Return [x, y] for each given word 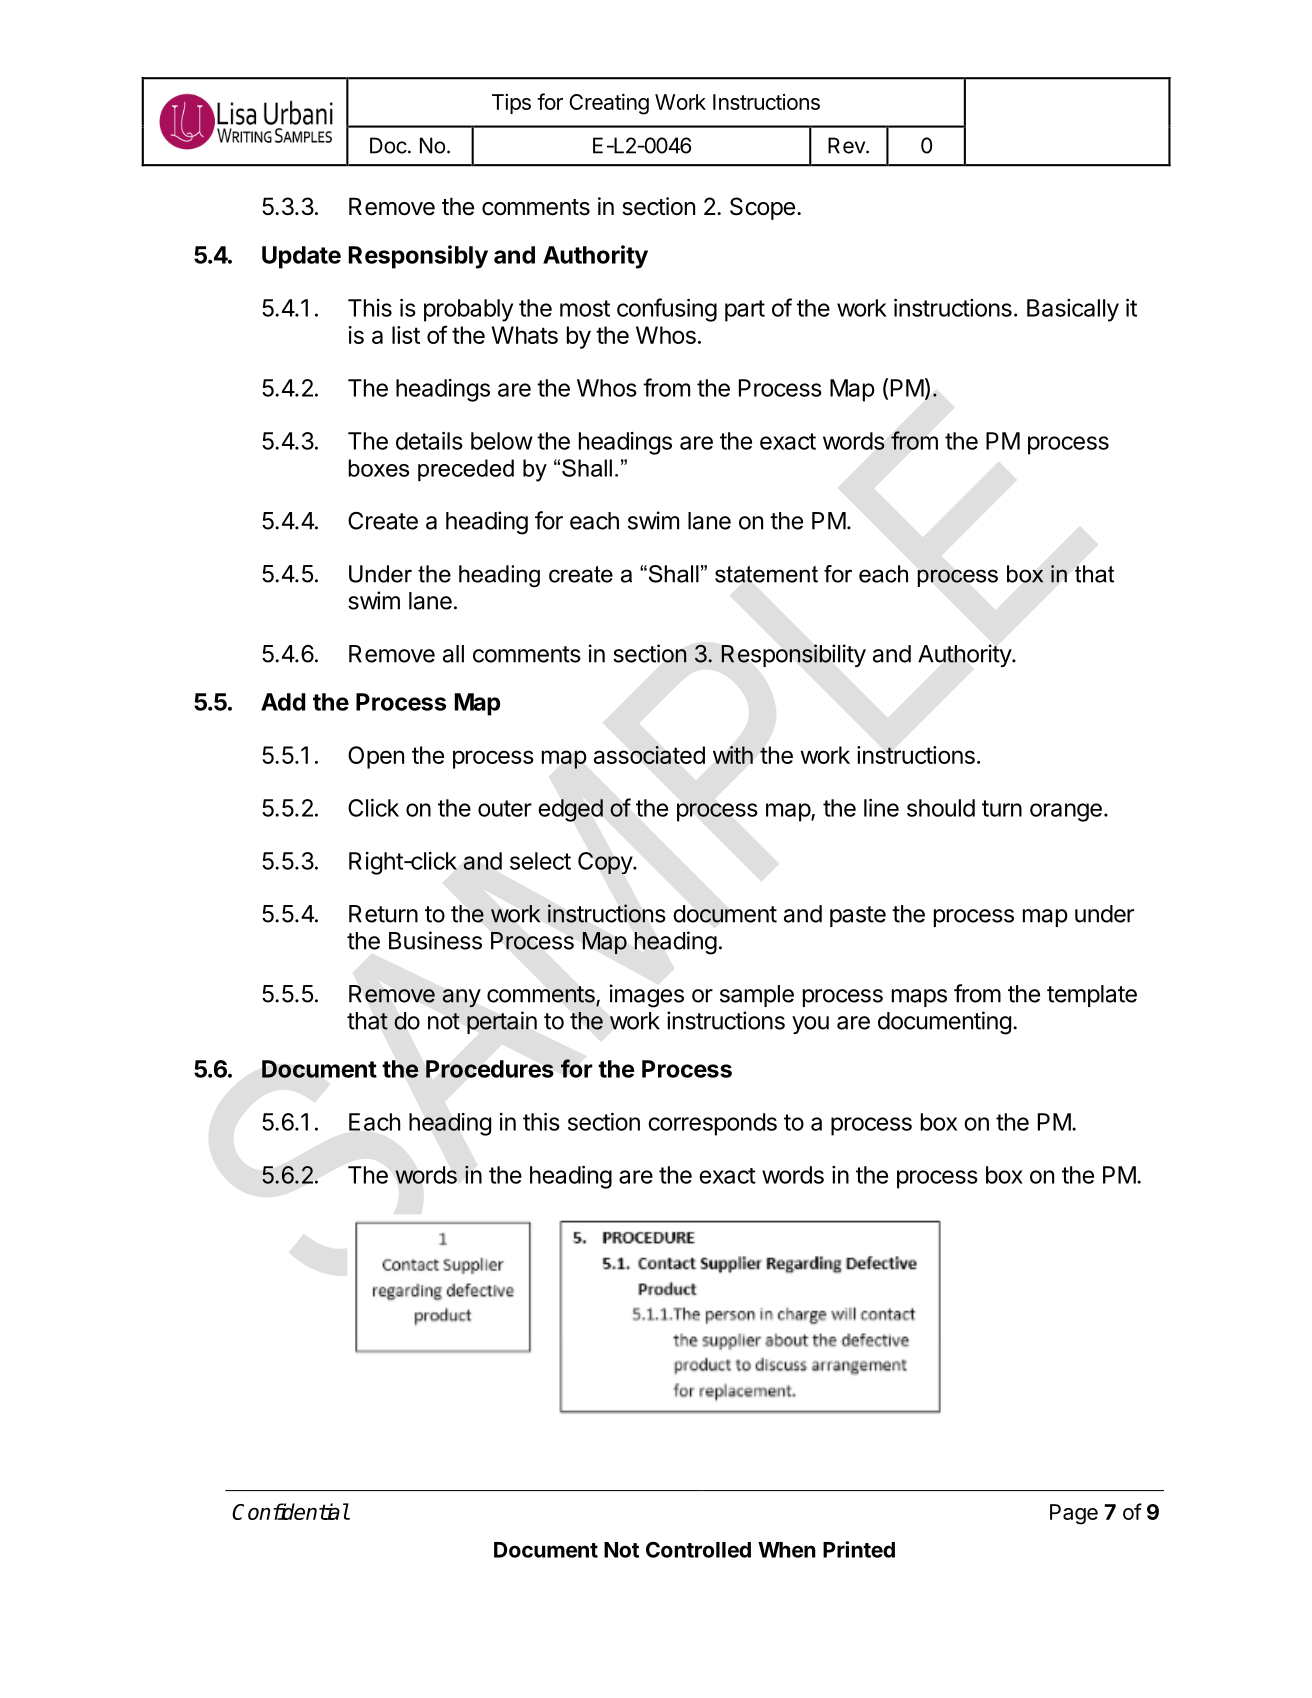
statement [766, 574]
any [462, 998]
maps [919, 998]
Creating [609, 104]
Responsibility [793, 655]
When [787, 1550]
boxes [378, 468]
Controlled [698, 1549]
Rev [847, 145]
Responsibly [418, 257]
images [647, 996]
